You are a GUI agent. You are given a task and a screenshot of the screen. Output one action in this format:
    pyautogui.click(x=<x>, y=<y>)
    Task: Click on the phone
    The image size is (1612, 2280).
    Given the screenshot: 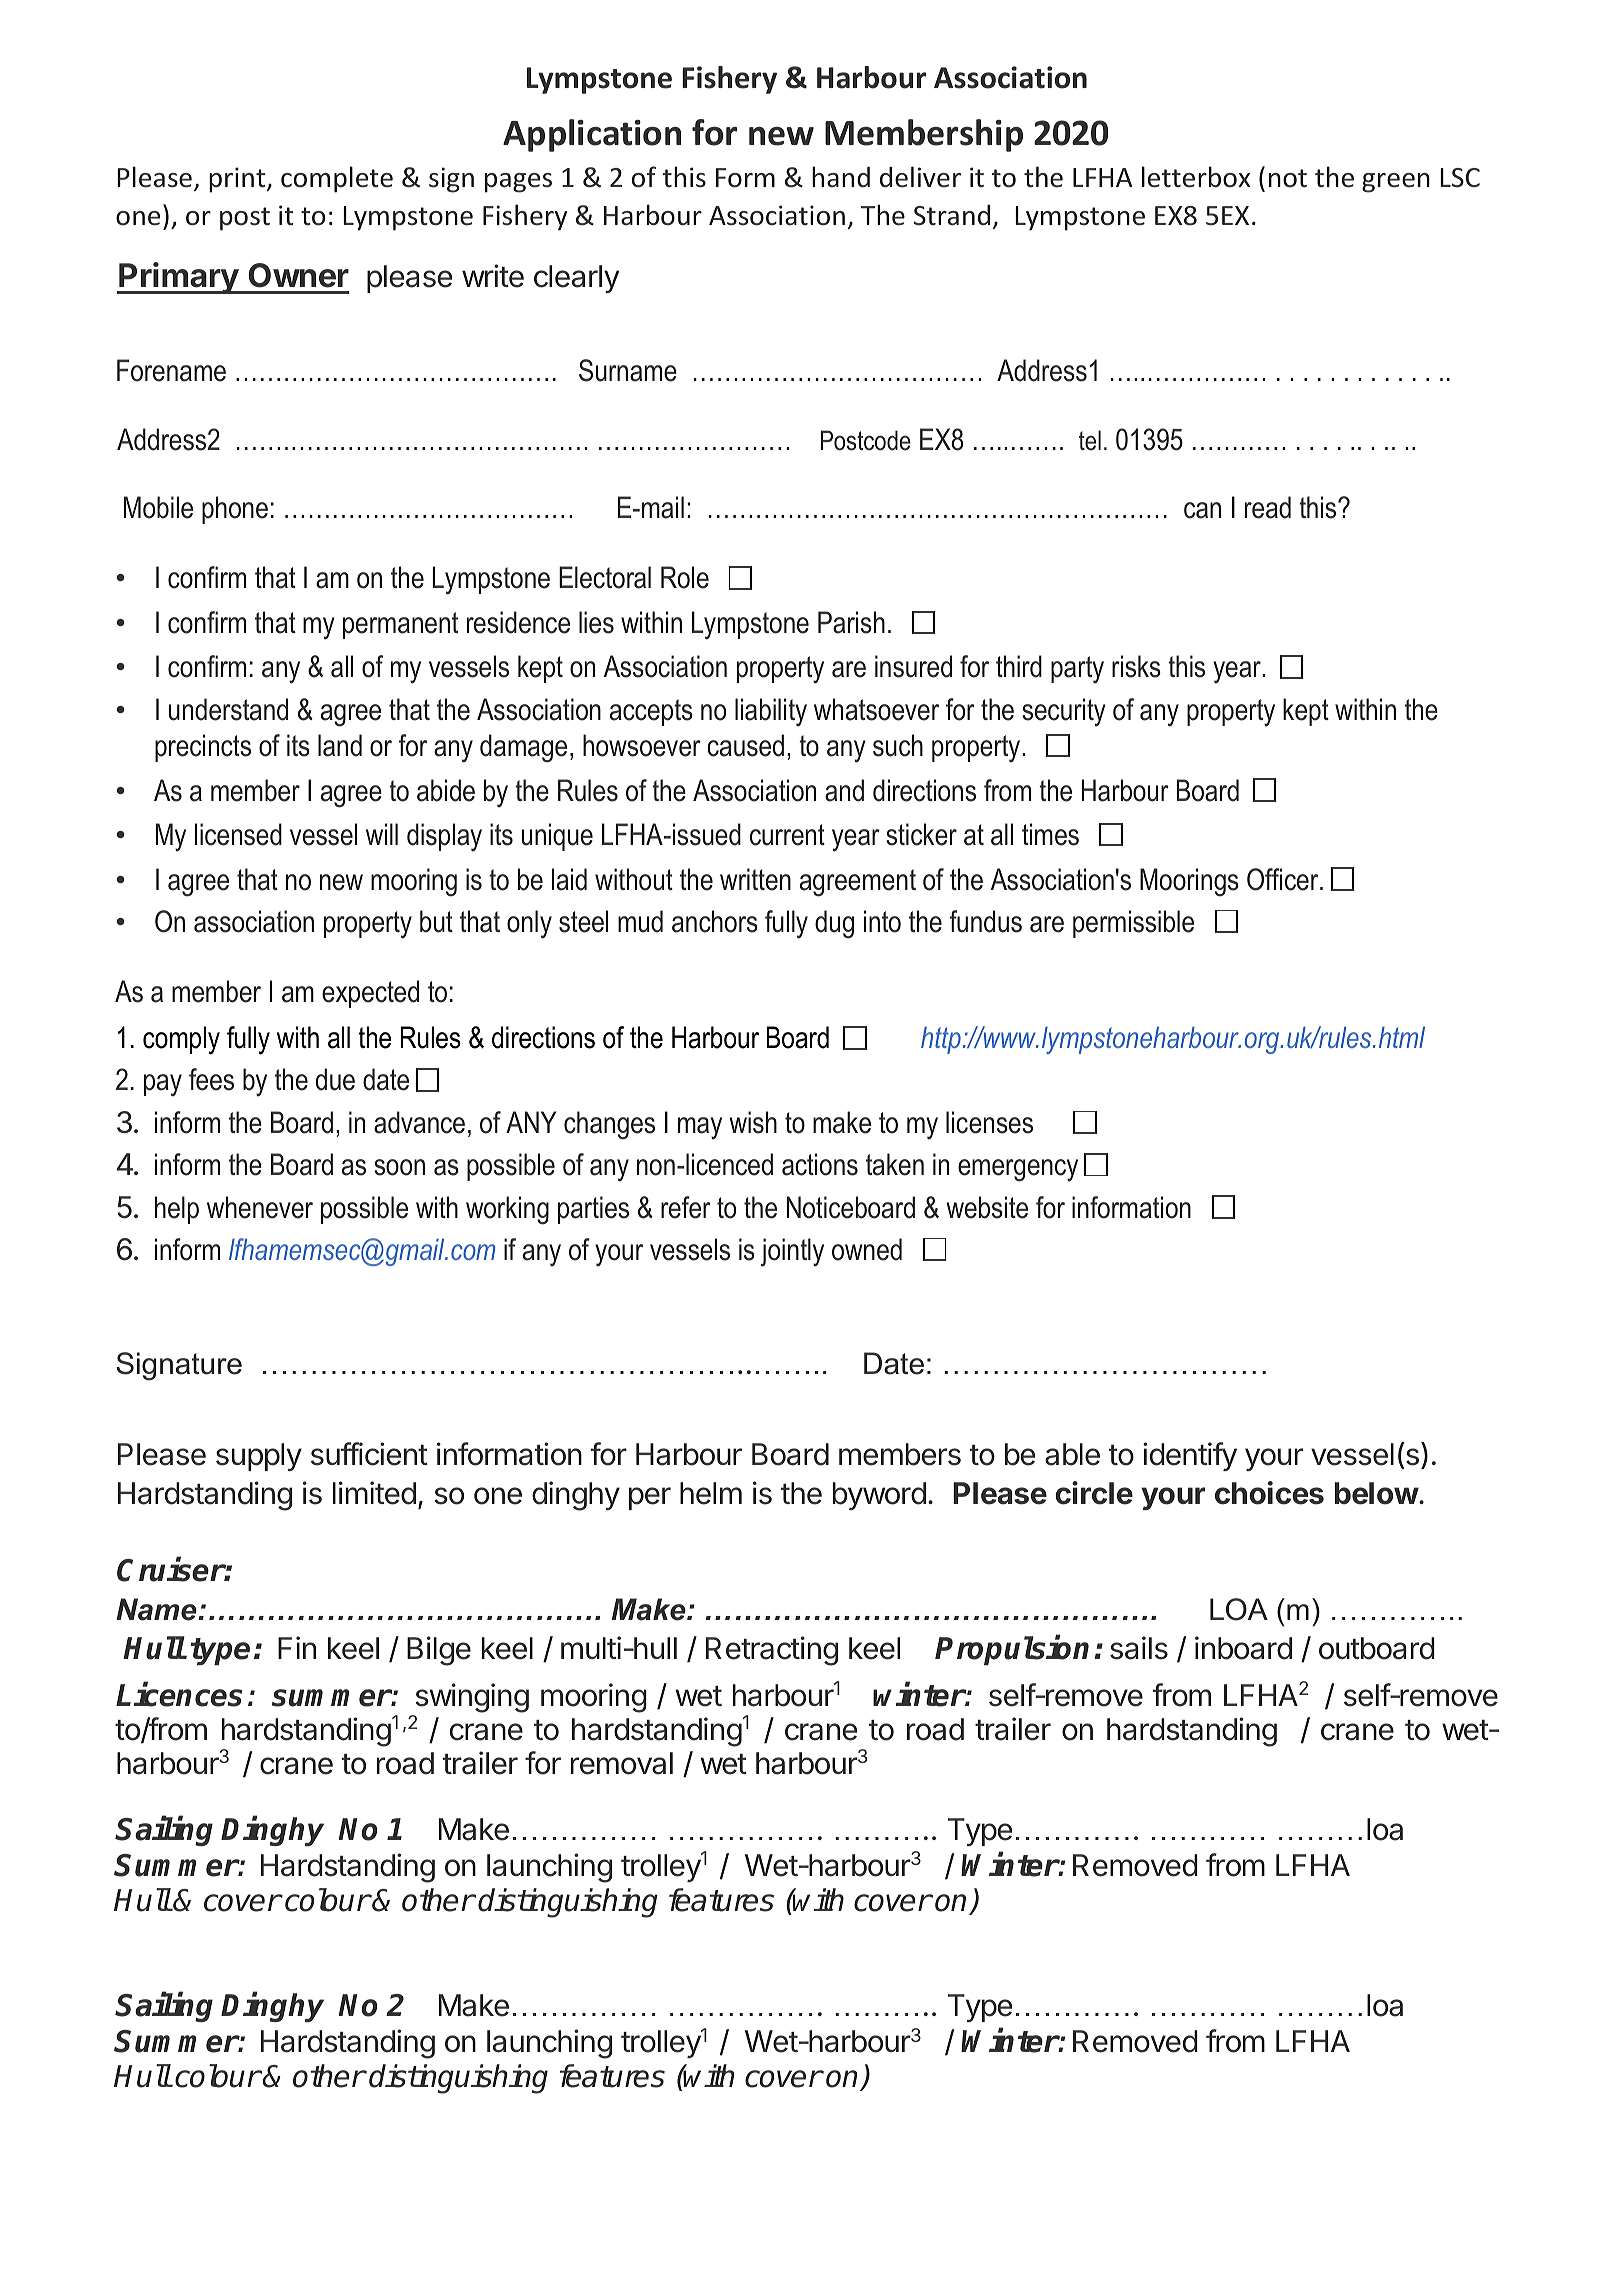 What is the action you would take?
    pyautogui.click(x=235, y=510)
